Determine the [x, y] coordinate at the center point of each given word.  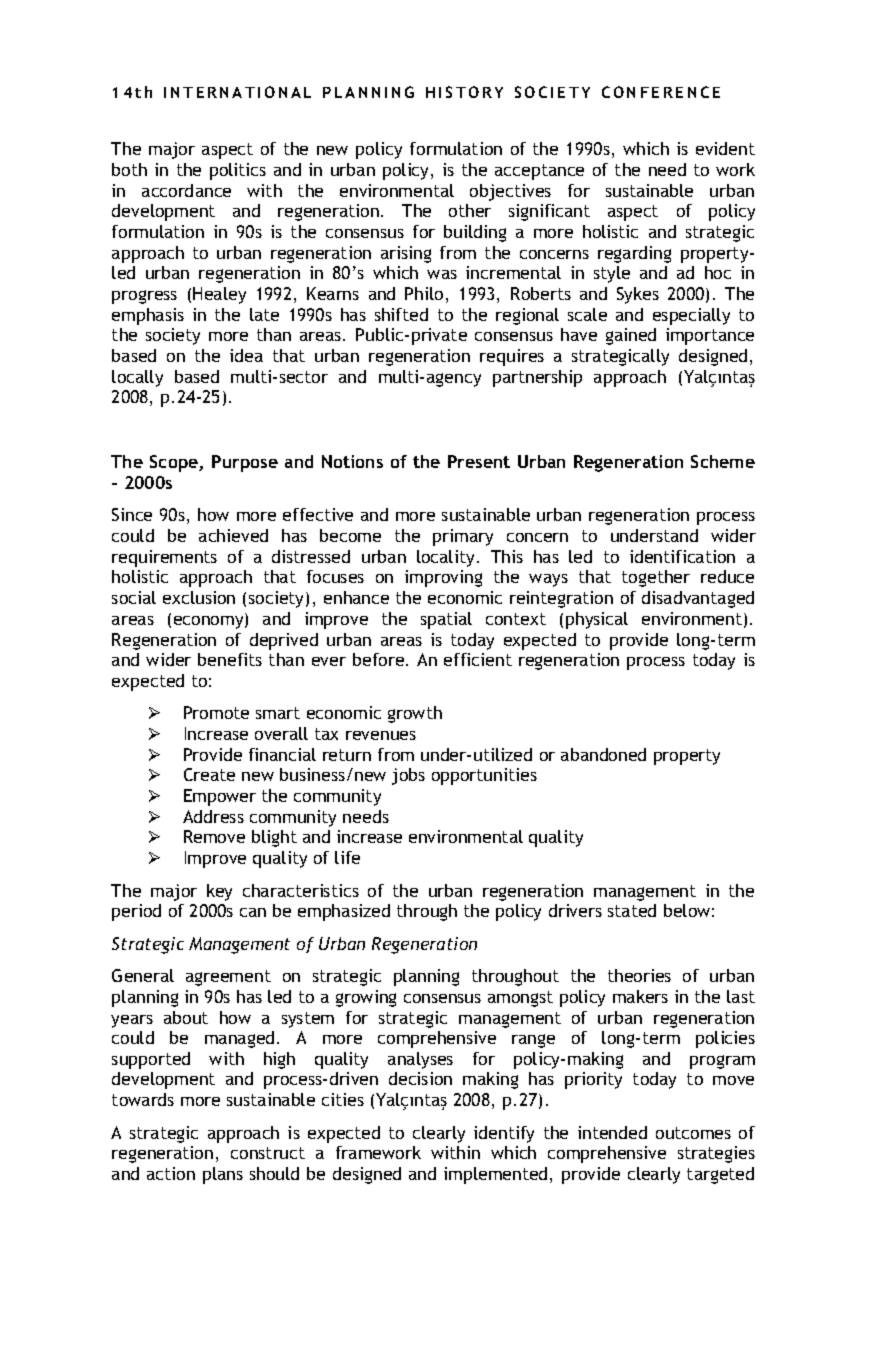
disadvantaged [698, 599]
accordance [186, 190]
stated [632, 910]
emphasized [344, 912]
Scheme [723, 461]
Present [479, 461]
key [219, 892]
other [470, 210]
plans [223, 1175]
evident [725, 148]
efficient [478, 659]
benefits [230, 659]
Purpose [245, 463]
